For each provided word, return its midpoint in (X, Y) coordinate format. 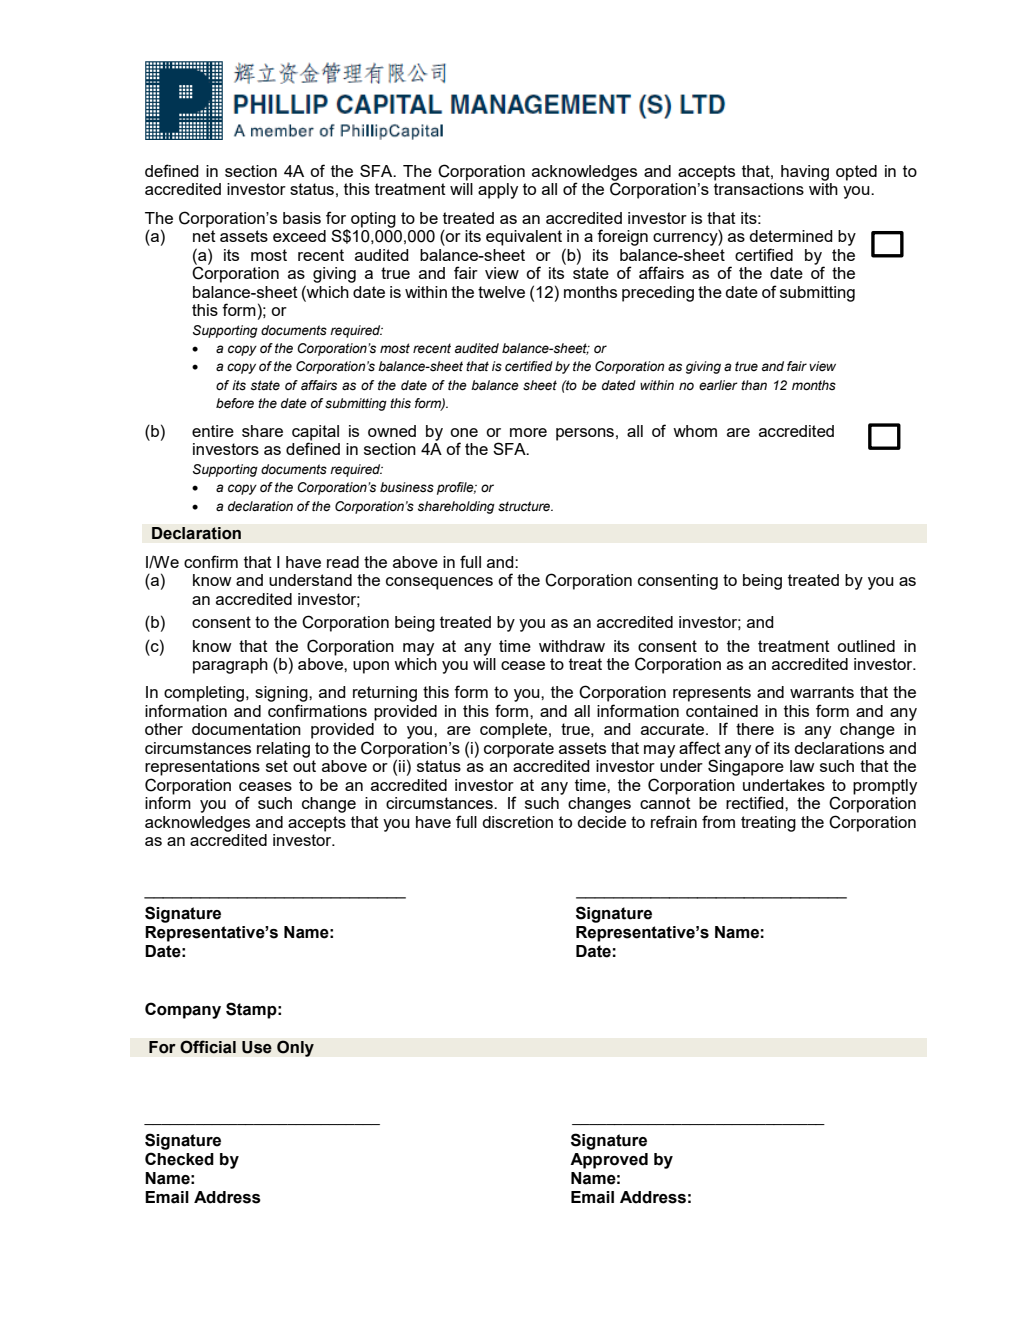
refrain (674, 821)
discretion (517, 822)
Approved (609, 1161)
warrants (822, 692)
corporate (519, 750)
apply (498, 191)
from (718, 821)
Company (183, 1010)
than (754, 385)
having (805, 173)
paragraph (230, 666)
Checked (179, 1159)
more (528, 432)
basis (302, 218)
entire (213, 431)
